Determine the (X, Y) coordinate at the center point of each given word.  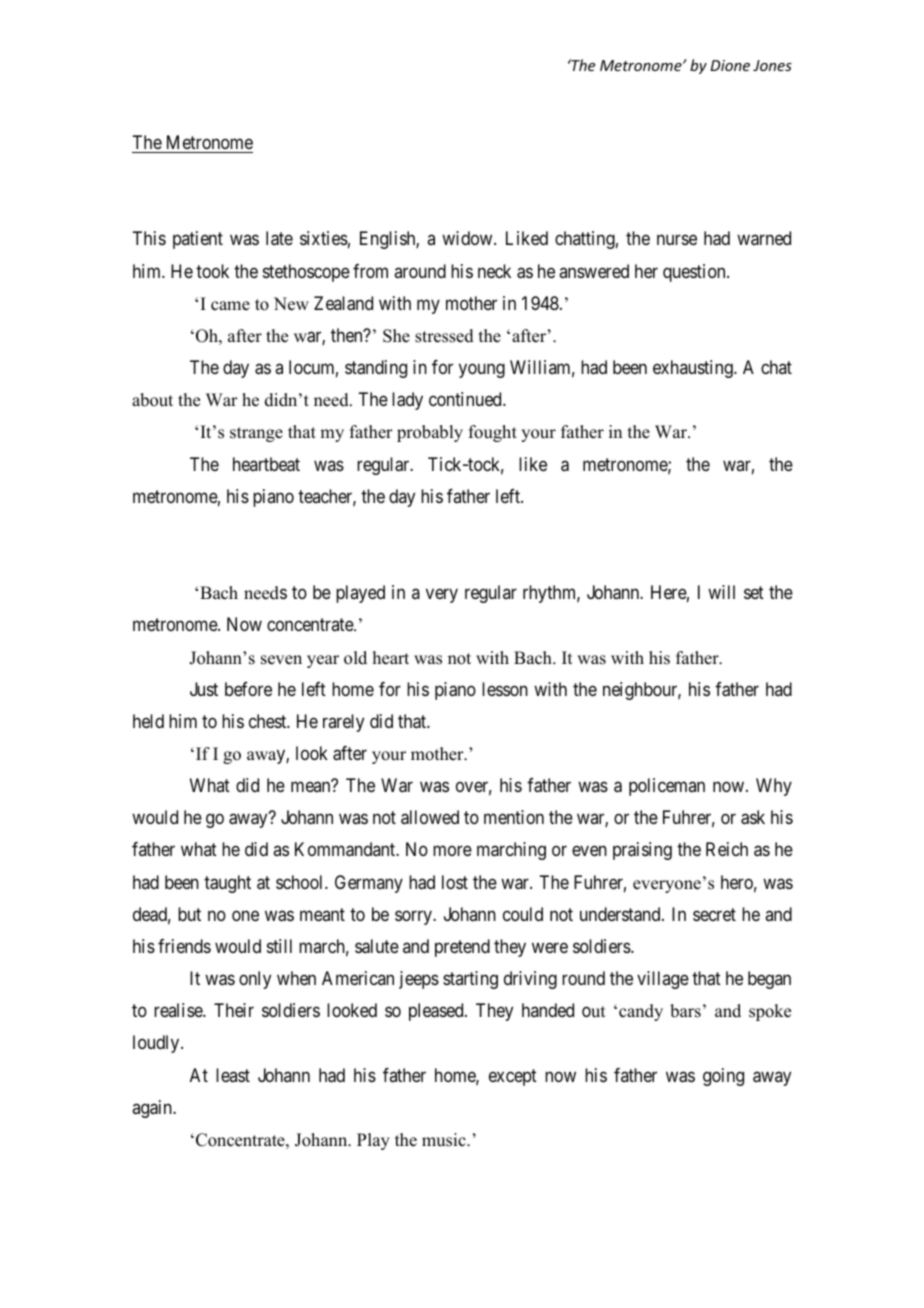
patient (198, 240)
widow (468, 238)
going (723, 1077)
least (233, 1075)
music (445, 1140)
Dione (730, 65)
